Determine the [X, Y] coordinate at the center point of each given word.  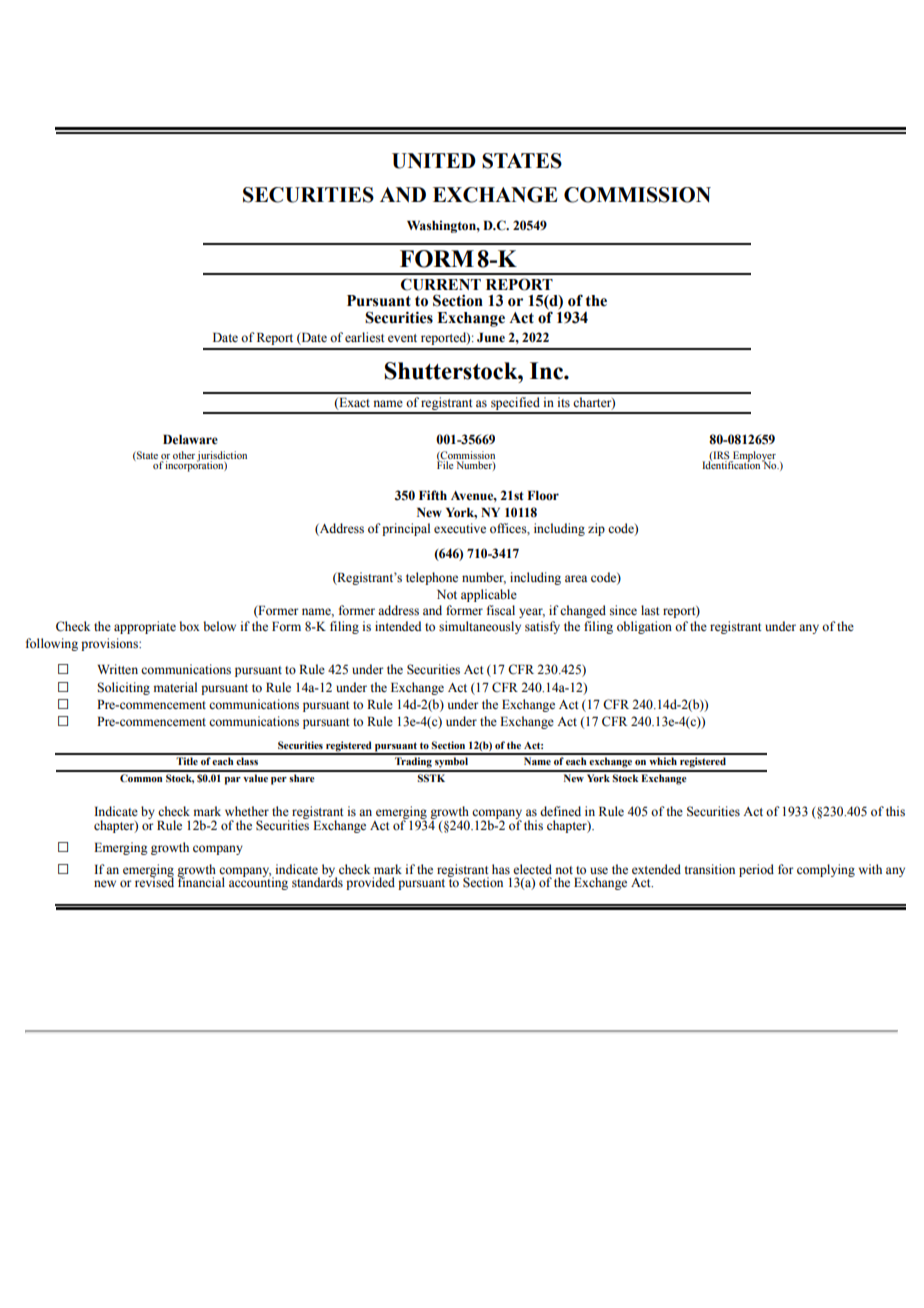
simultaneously [480, 627]
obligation [644, 627]
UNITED [434, 161]
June [491, 338]
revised [154, 881]
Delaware [190, 440]
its [563, 402]
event [402, 338]
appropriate [145, 627]
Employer [753, 457]
